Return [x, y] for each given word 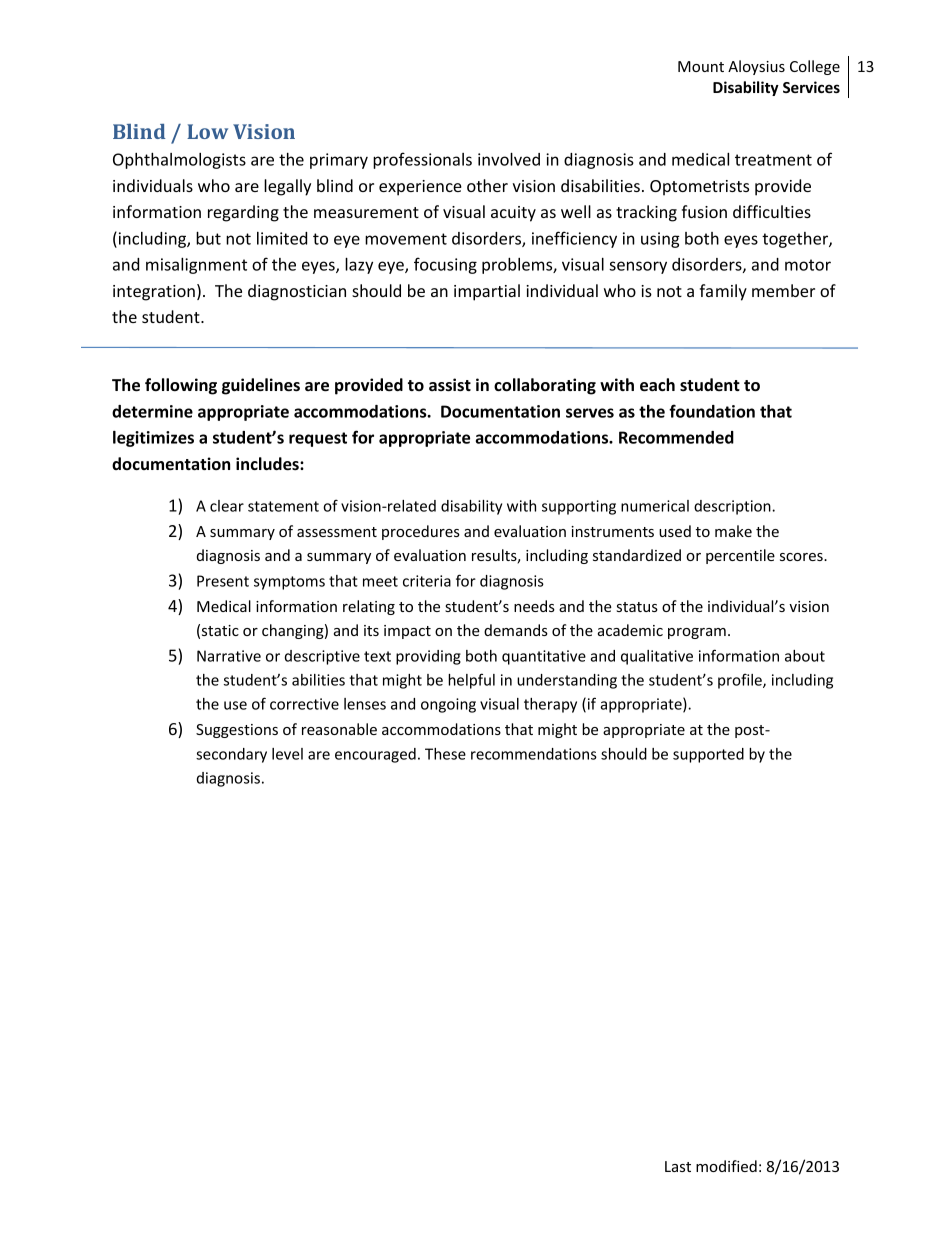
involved [509, 159]
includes [268, 464]
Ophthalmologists [179, 161]
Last [678, 1166]
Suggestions [237, 731]
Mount [701, 66]
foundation [712, 411]
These [445, 754]
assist [450, 385]
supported [708, 755]
